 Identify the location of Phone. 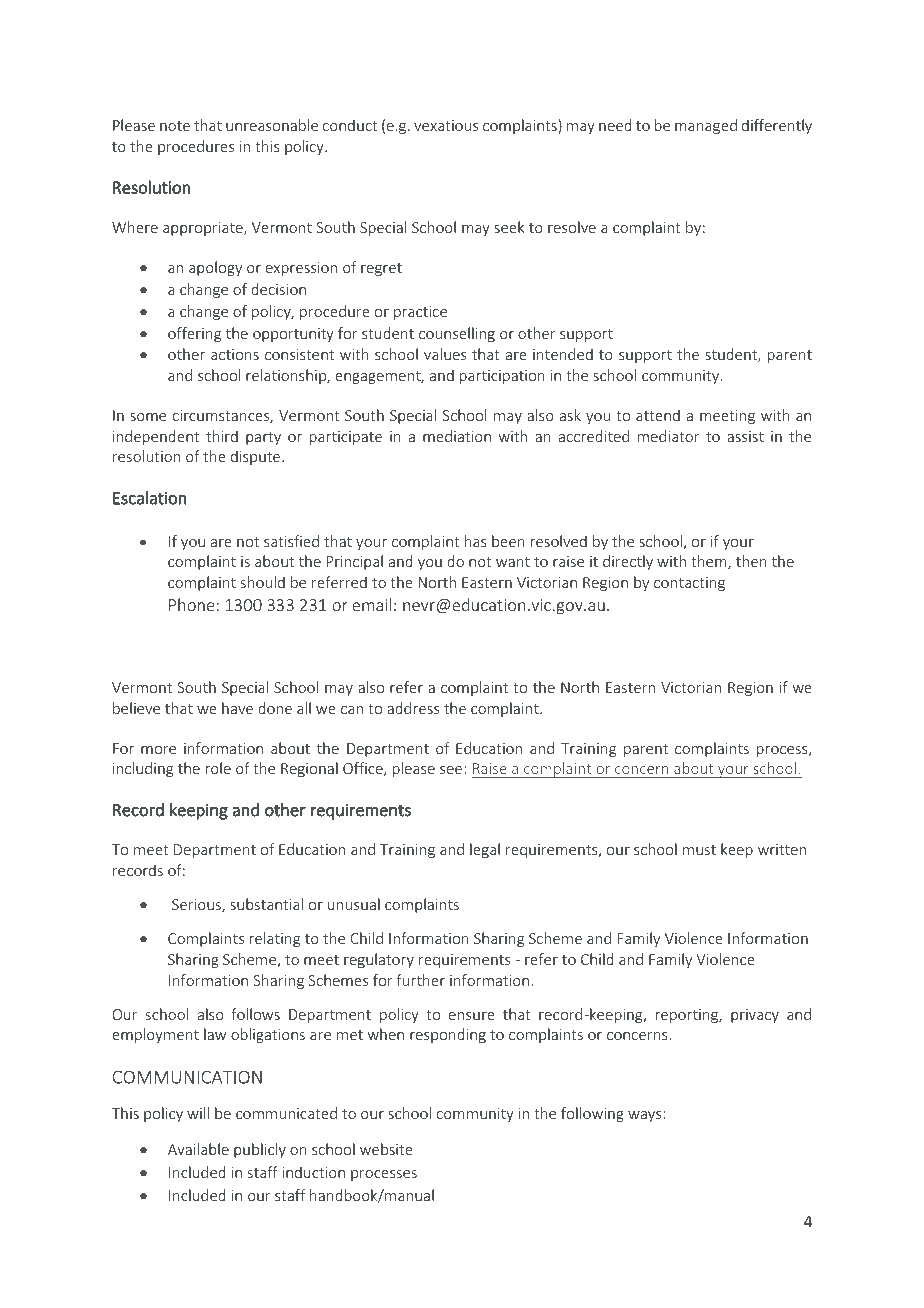
(191, 604).
